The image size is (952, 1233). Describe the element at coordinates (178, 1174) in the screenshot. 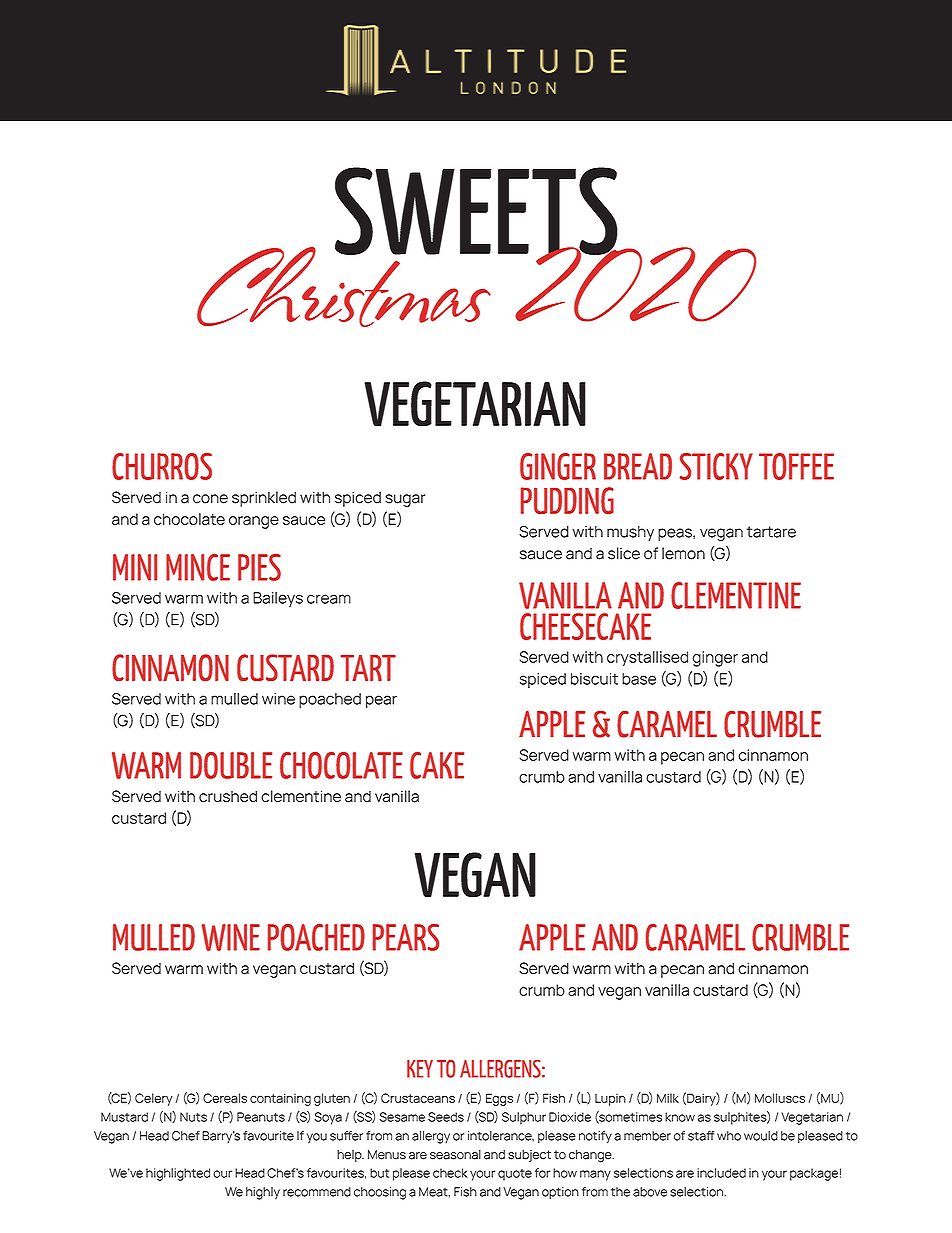

I see `highlighted` at that location.
